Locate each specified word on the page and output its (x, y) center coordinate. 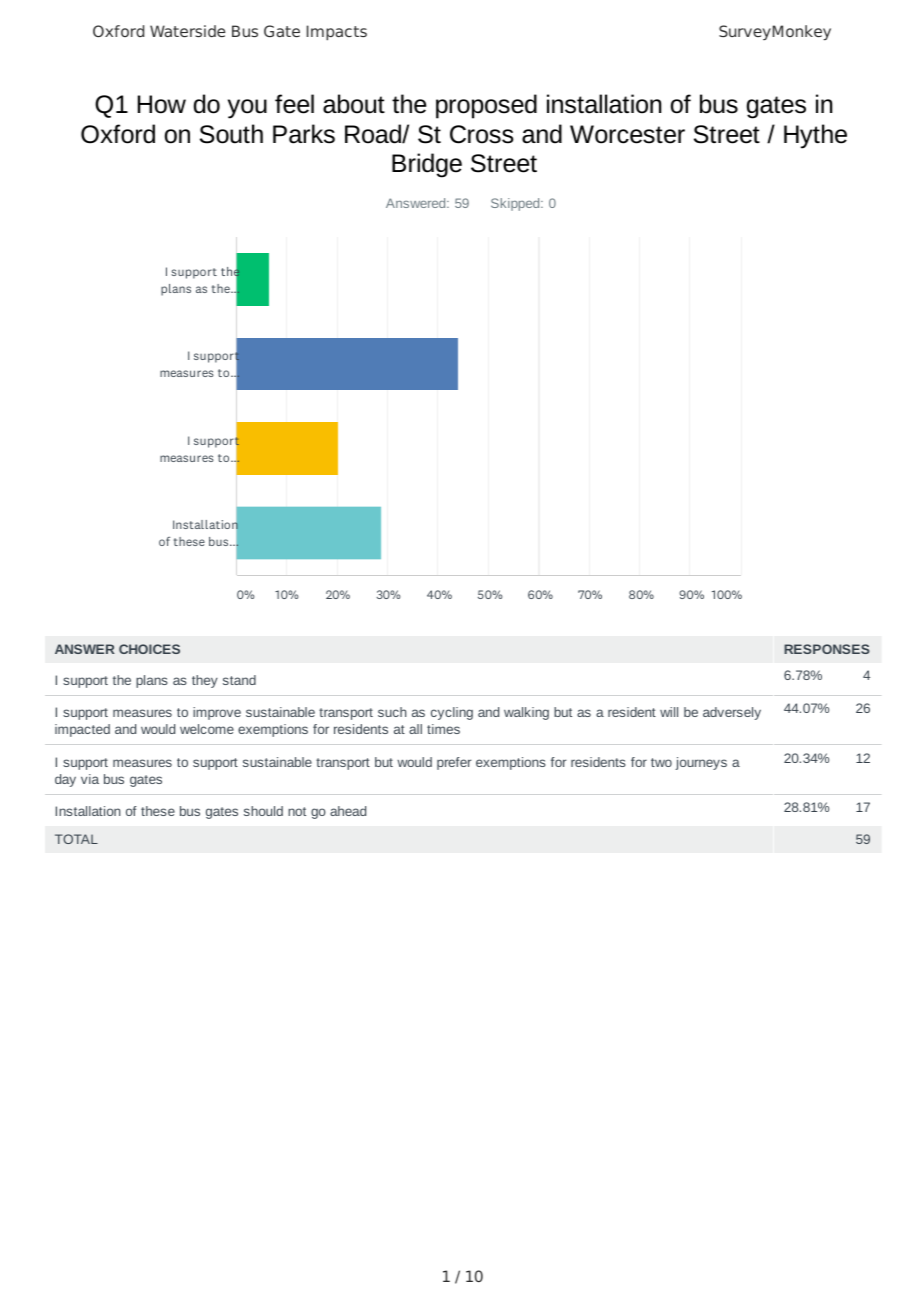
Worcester (627, 134)
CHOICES (149, 649)
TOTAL (76, 839)
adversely (732, 713)
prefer (454, 763)
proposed (486, 106)
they (205, 681)
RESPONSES (827, 649)
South (231, 134)
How (162, 104)
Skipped (516, 204)
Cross (482, 134)
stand (239, 680)
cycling (452, 713)
